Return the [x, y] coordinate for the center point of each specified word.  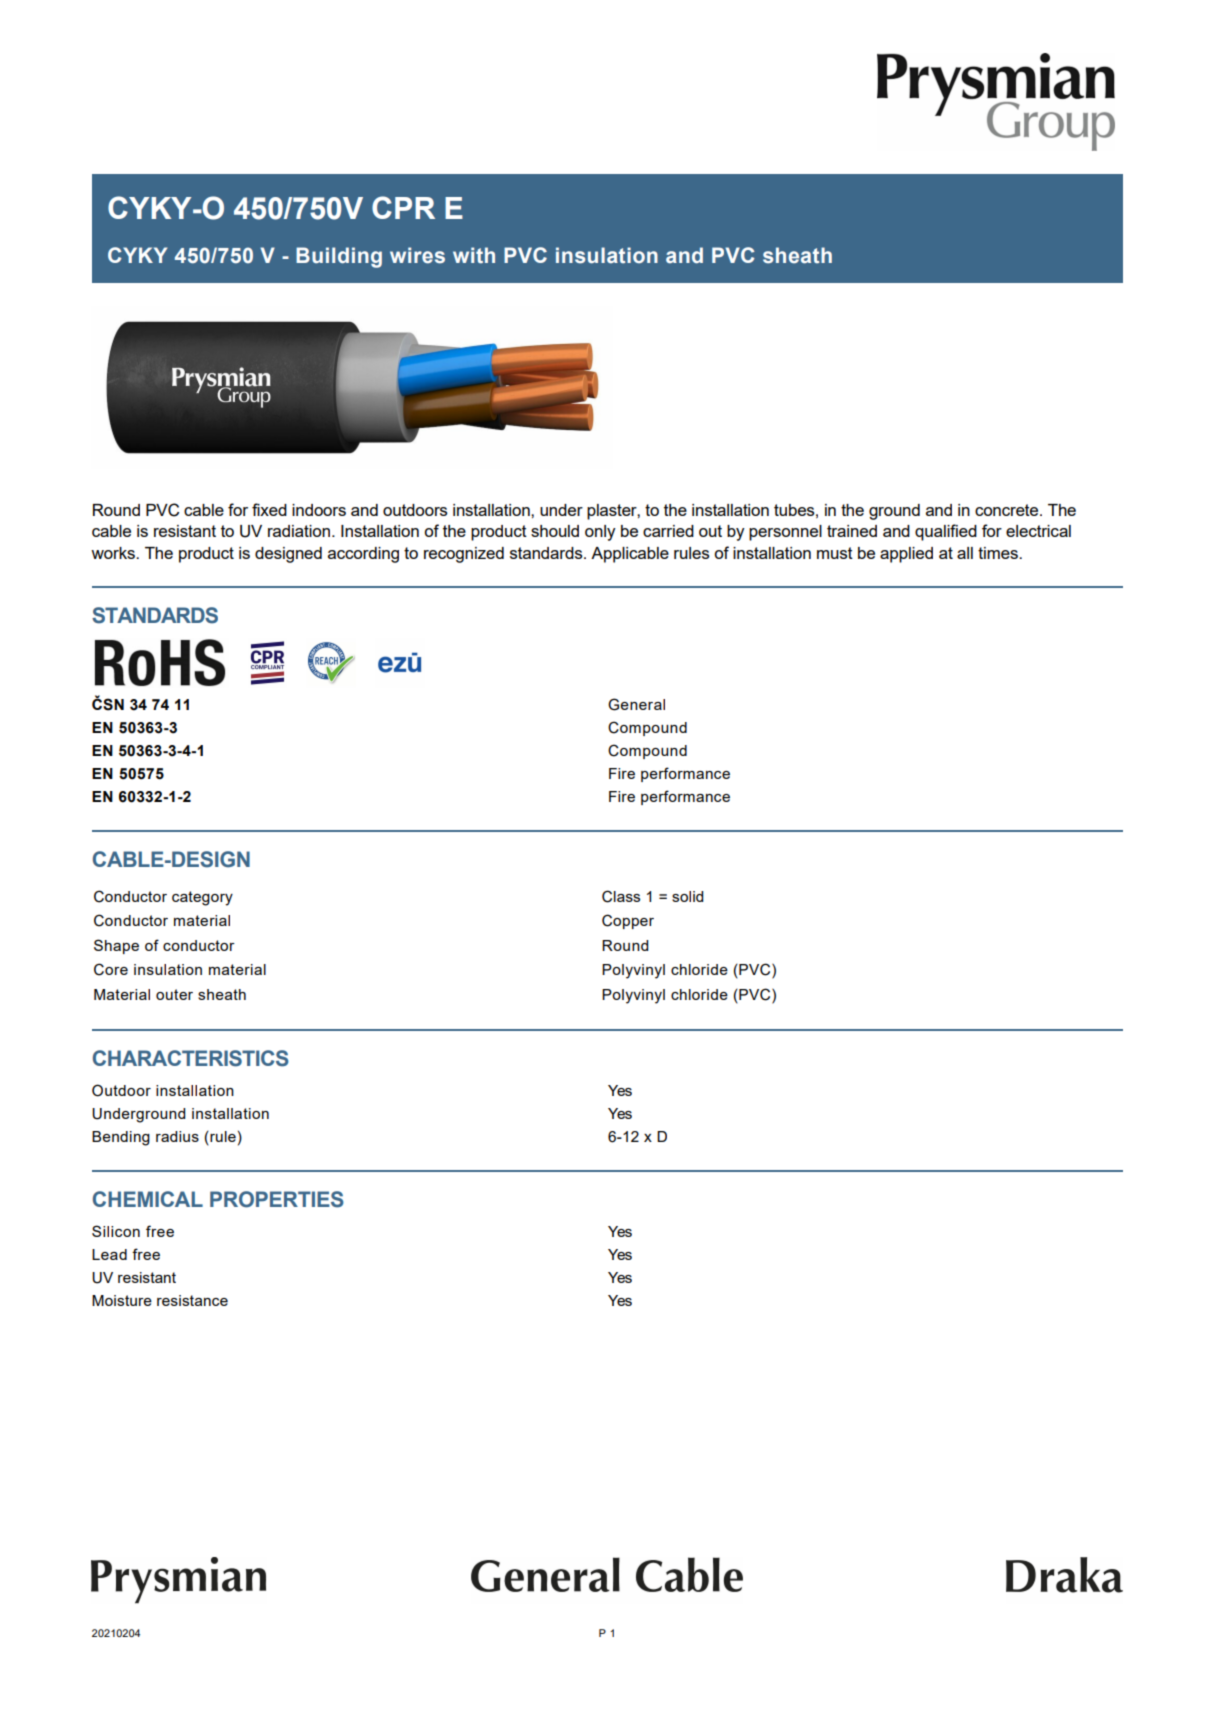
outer [174, 994]
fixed [269, 509]
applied [906, 555]
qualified [946, 532]
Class [621, 896]
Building [339, 257]
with [474, 255]
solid [687, 896]
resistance [192, 1300]
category [202, 898]
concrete [1008, 510]
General [636, 704]
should [555, 531]
